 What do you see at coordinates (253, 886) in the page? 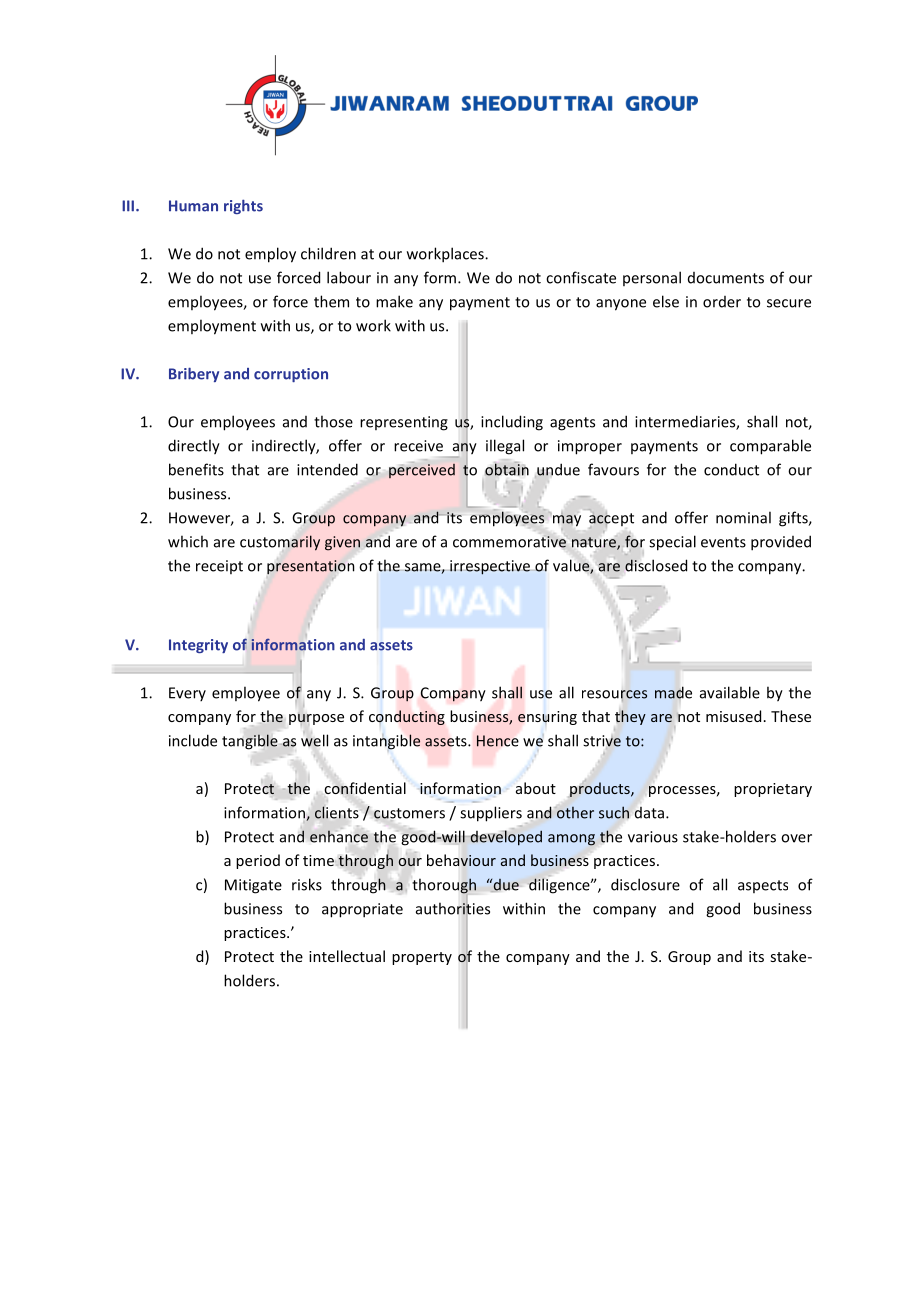
I see `Mitigate` at bounding box center [253, 886].
